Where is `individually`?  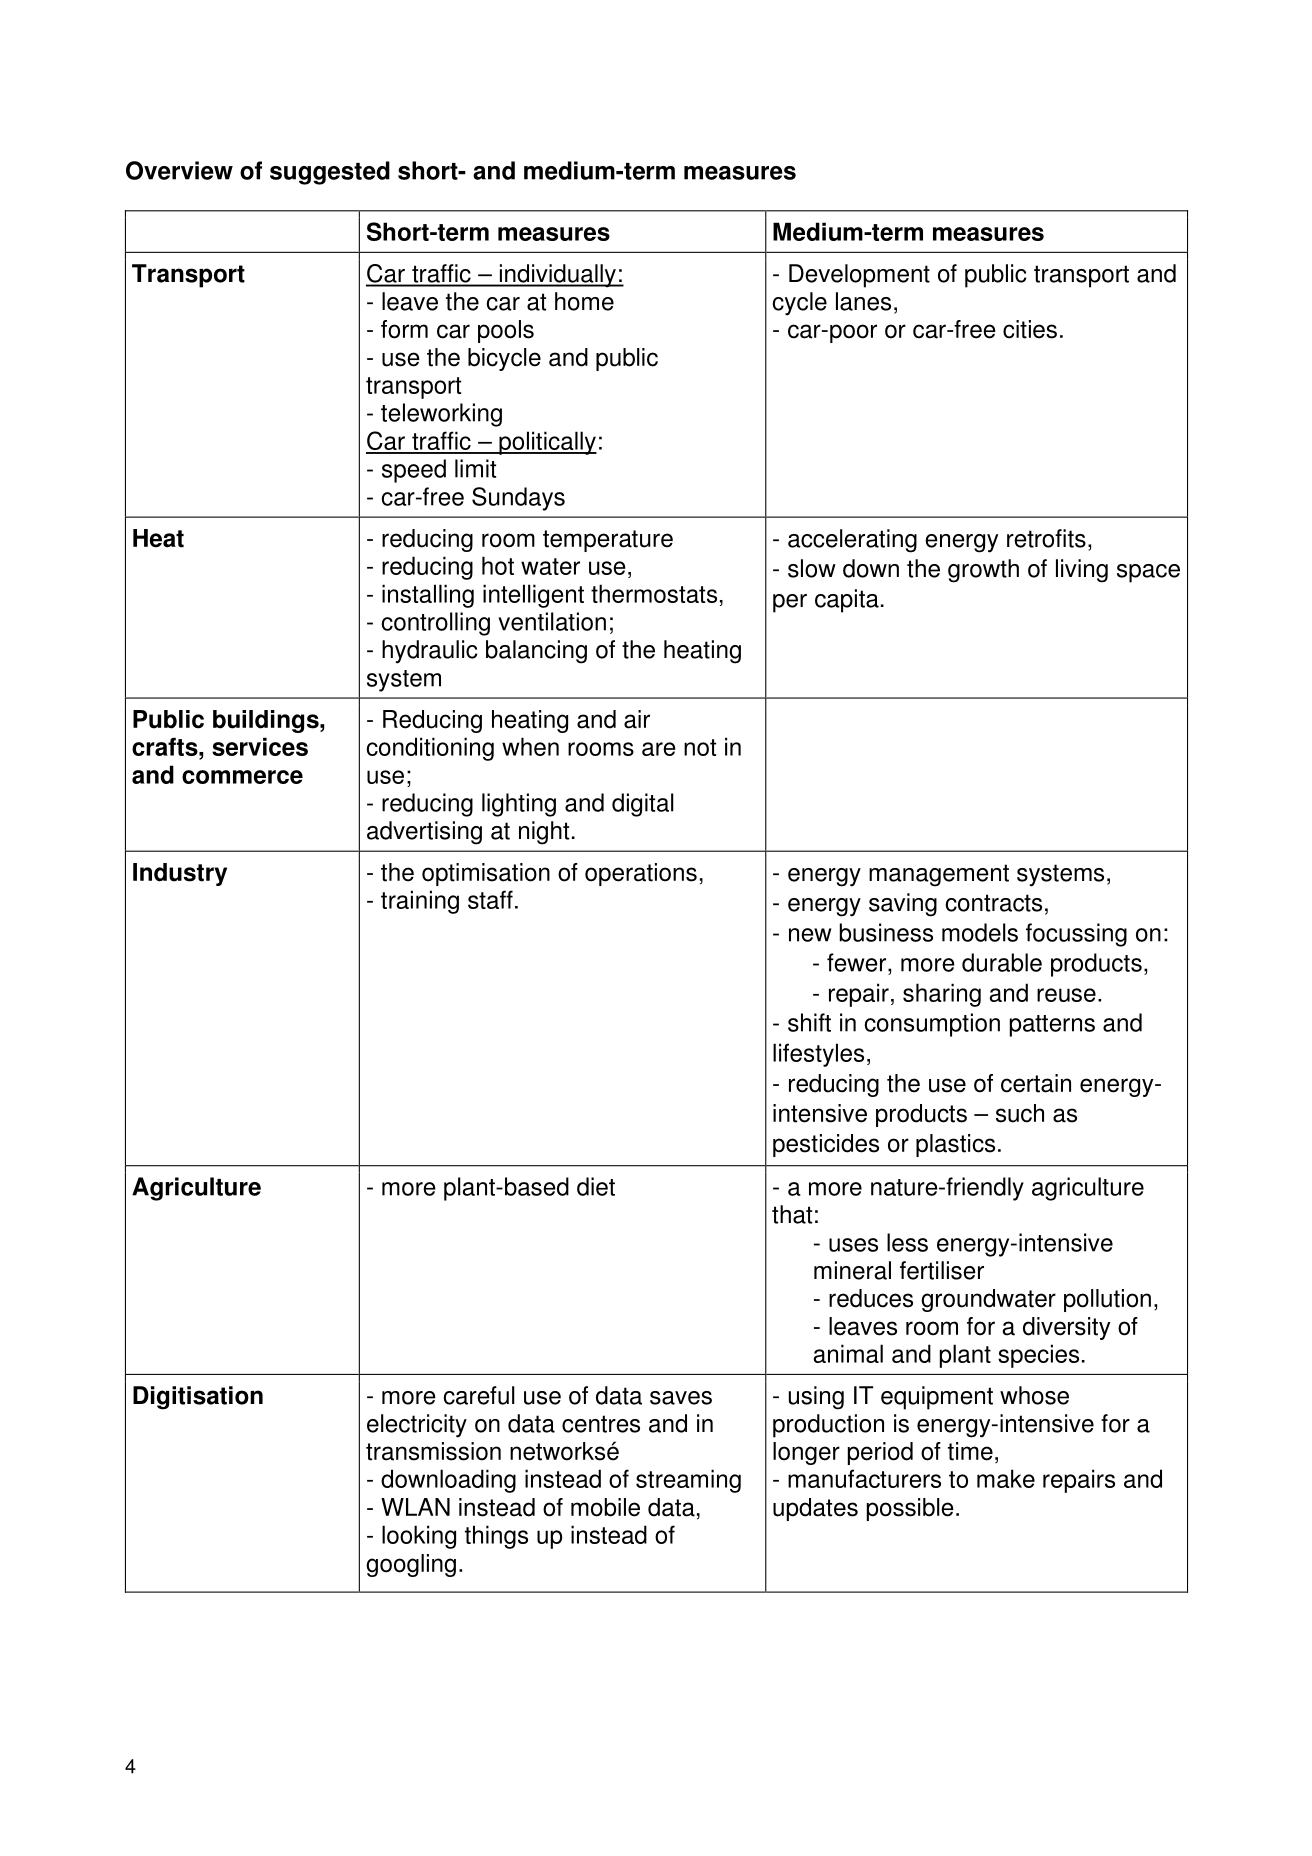
individually is located at coordinates (557, 276).
